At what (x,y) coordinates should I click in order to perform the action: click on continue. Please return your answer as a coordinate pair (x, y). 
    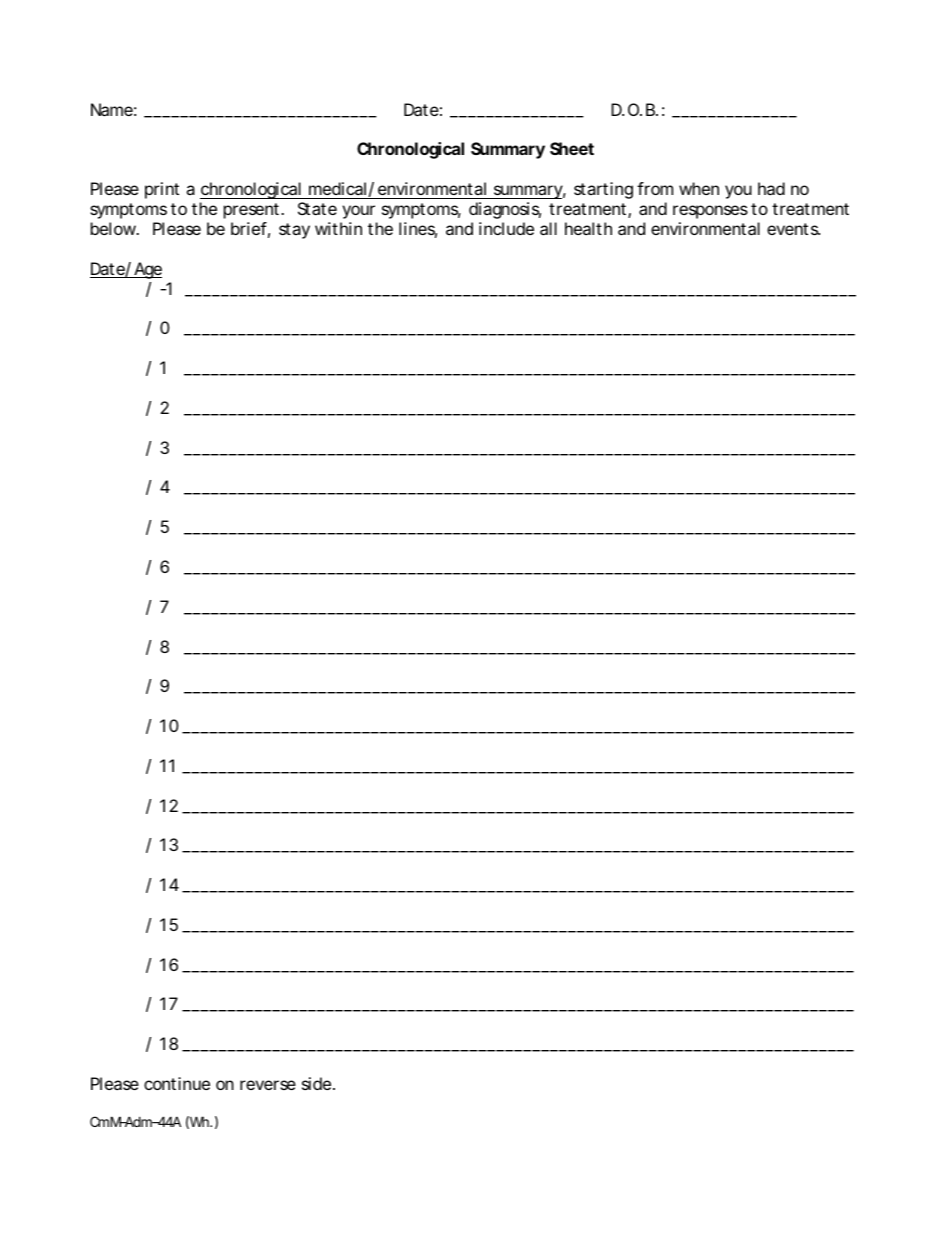
    Looking at the image, I should click on (177, 1083).
